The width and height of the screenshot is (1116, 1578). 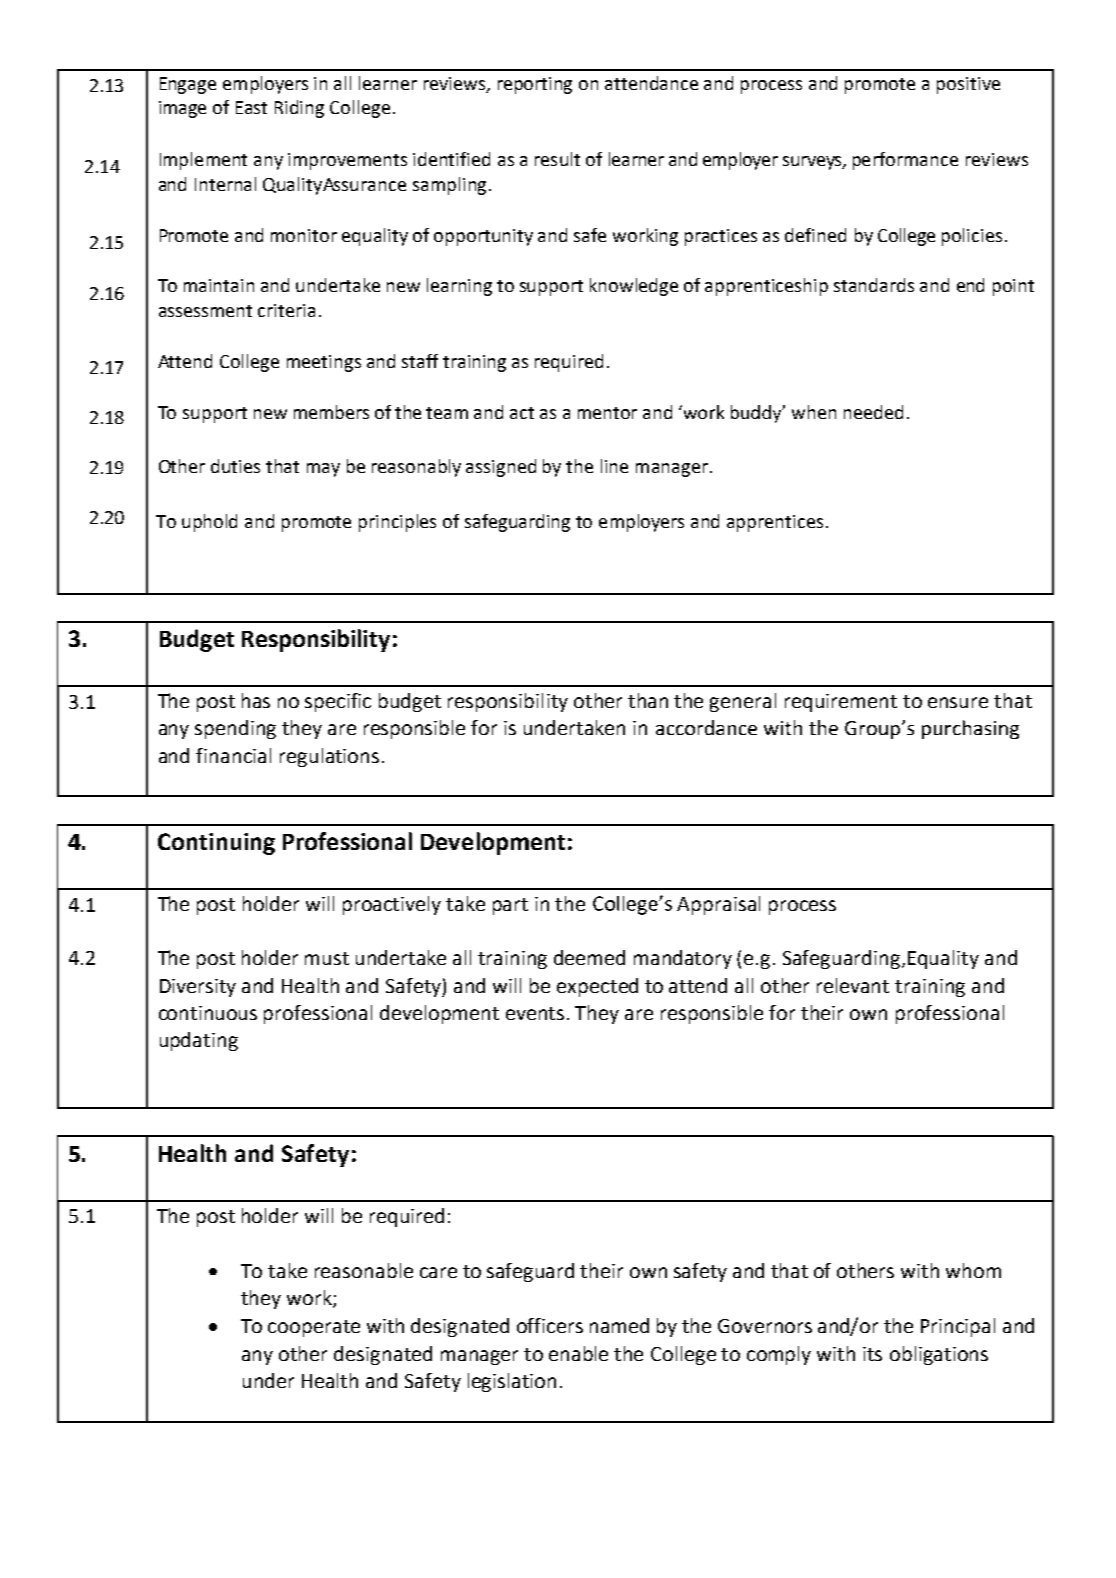 I want to click on than, so click(x=648, y=700).
